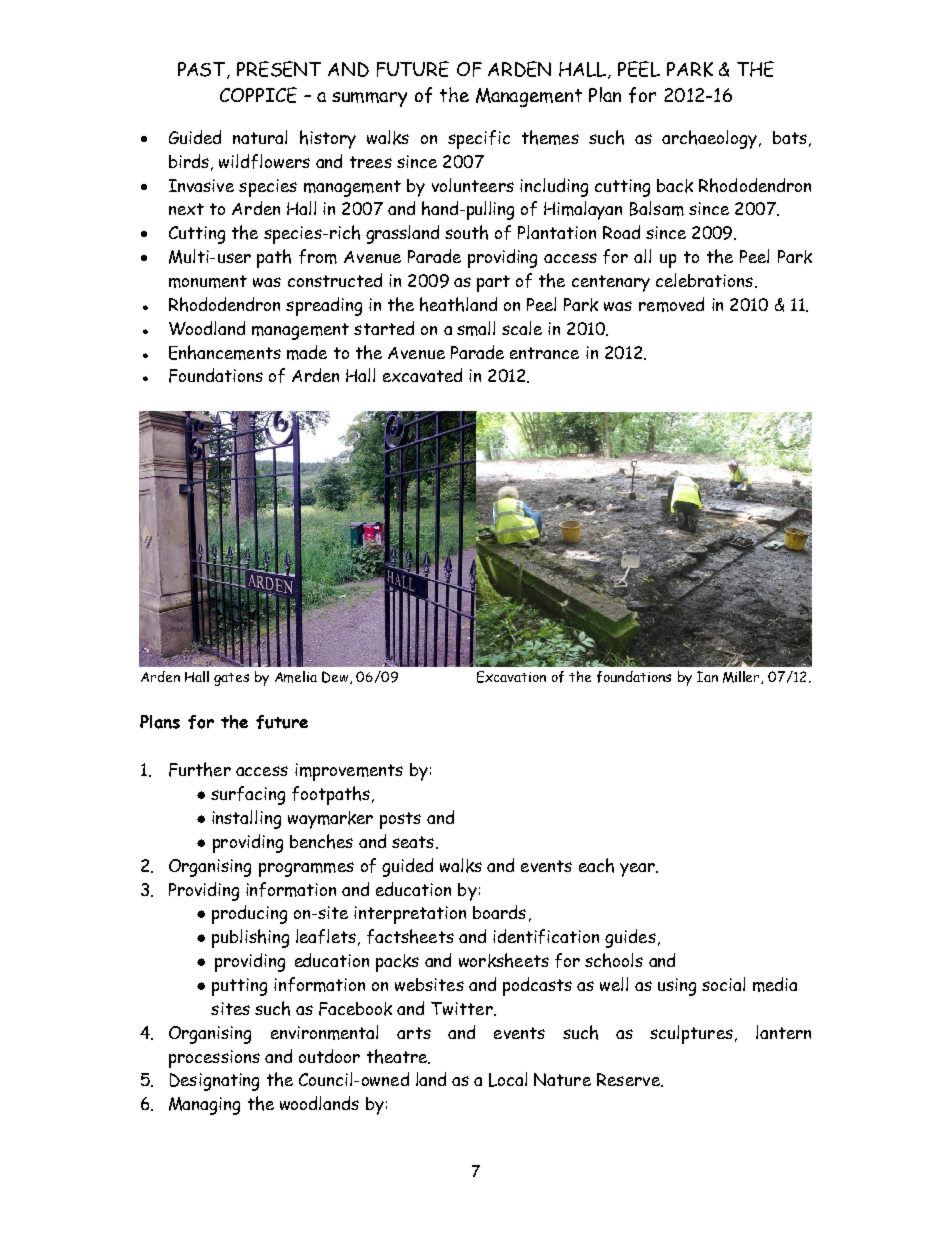 The image size is (952, 1233). I want to click on Designating, so click(214, 1082).
